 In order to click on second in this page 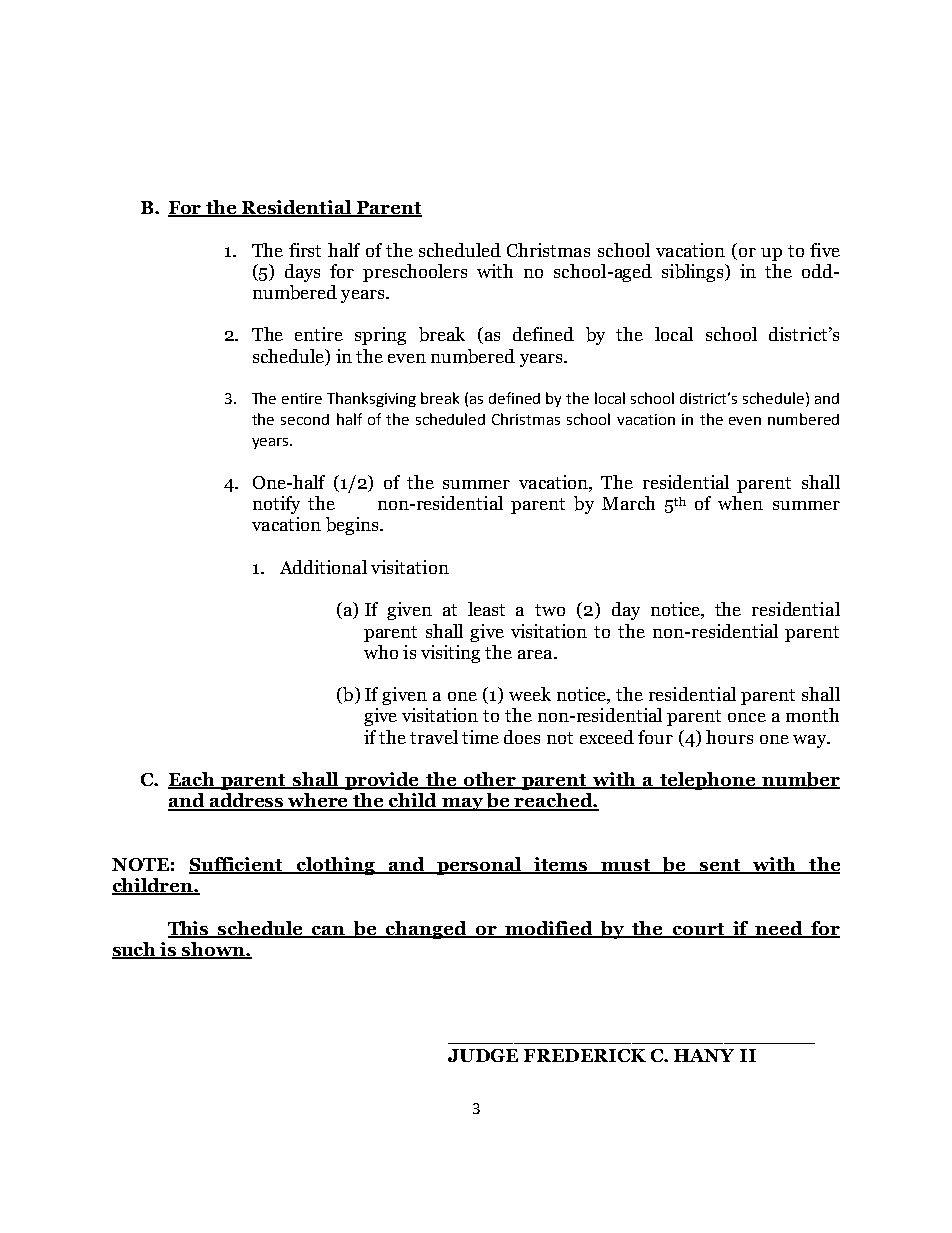, I will do `click(305, 419)`.
